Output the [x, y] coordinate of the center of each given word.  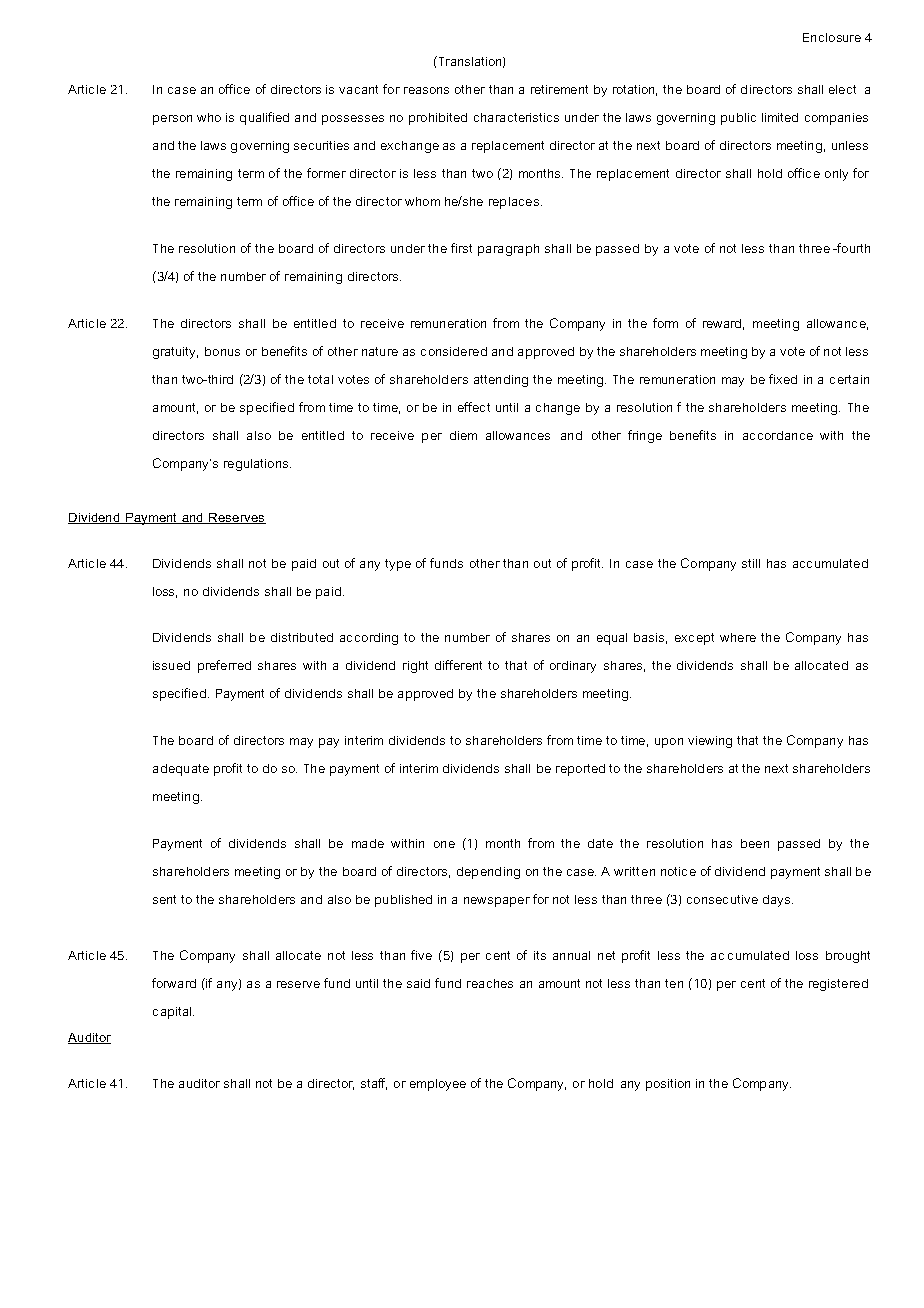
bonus [222, 351]
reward [723, 324]
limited [780, 117]
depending [488, 873]
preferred [224, 666]
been [755, 843]
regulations [257, 465]
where [738, 637]
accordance [778, 435]
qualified [264, 118]
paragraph [508, 250]
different [458, 665]
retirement [559, 89]
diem [463, 435]
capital [173, 1013]
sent [164, 899]
